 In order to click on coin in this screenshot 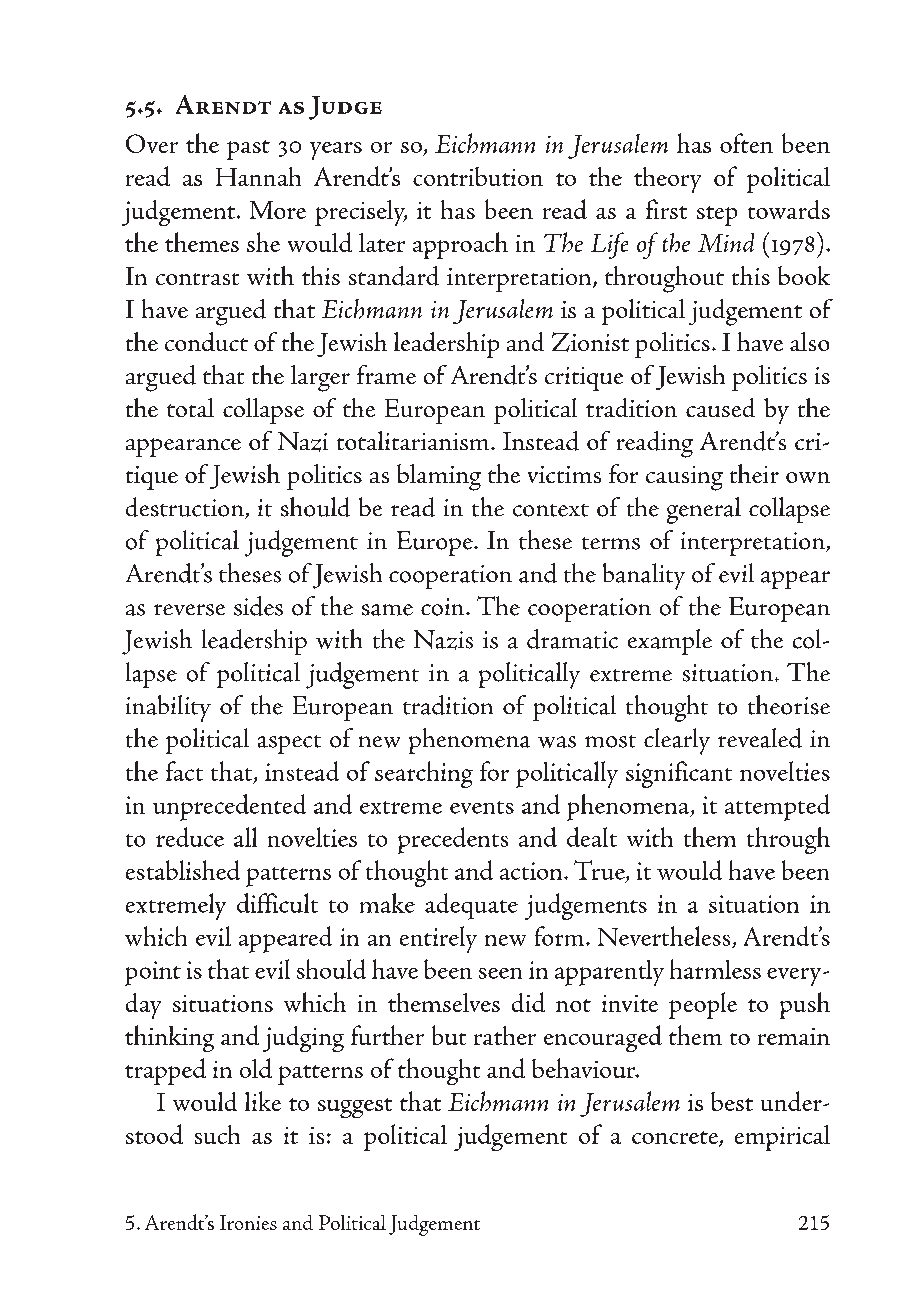, I will do `click(444, 607)`.
